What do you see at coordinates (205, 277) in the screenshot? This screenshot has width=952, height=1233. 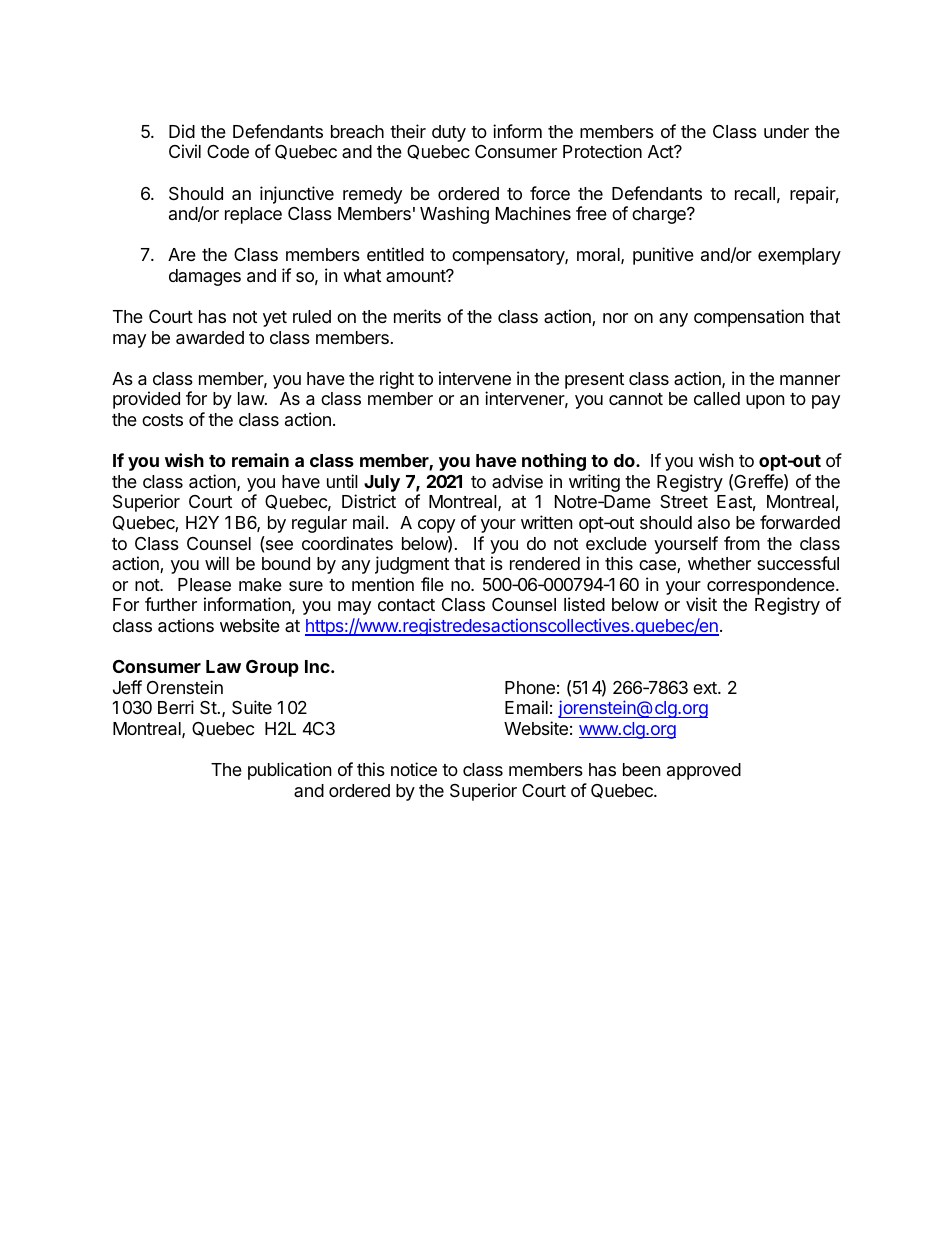 I see `damages` at bounding box center [205, 277].
